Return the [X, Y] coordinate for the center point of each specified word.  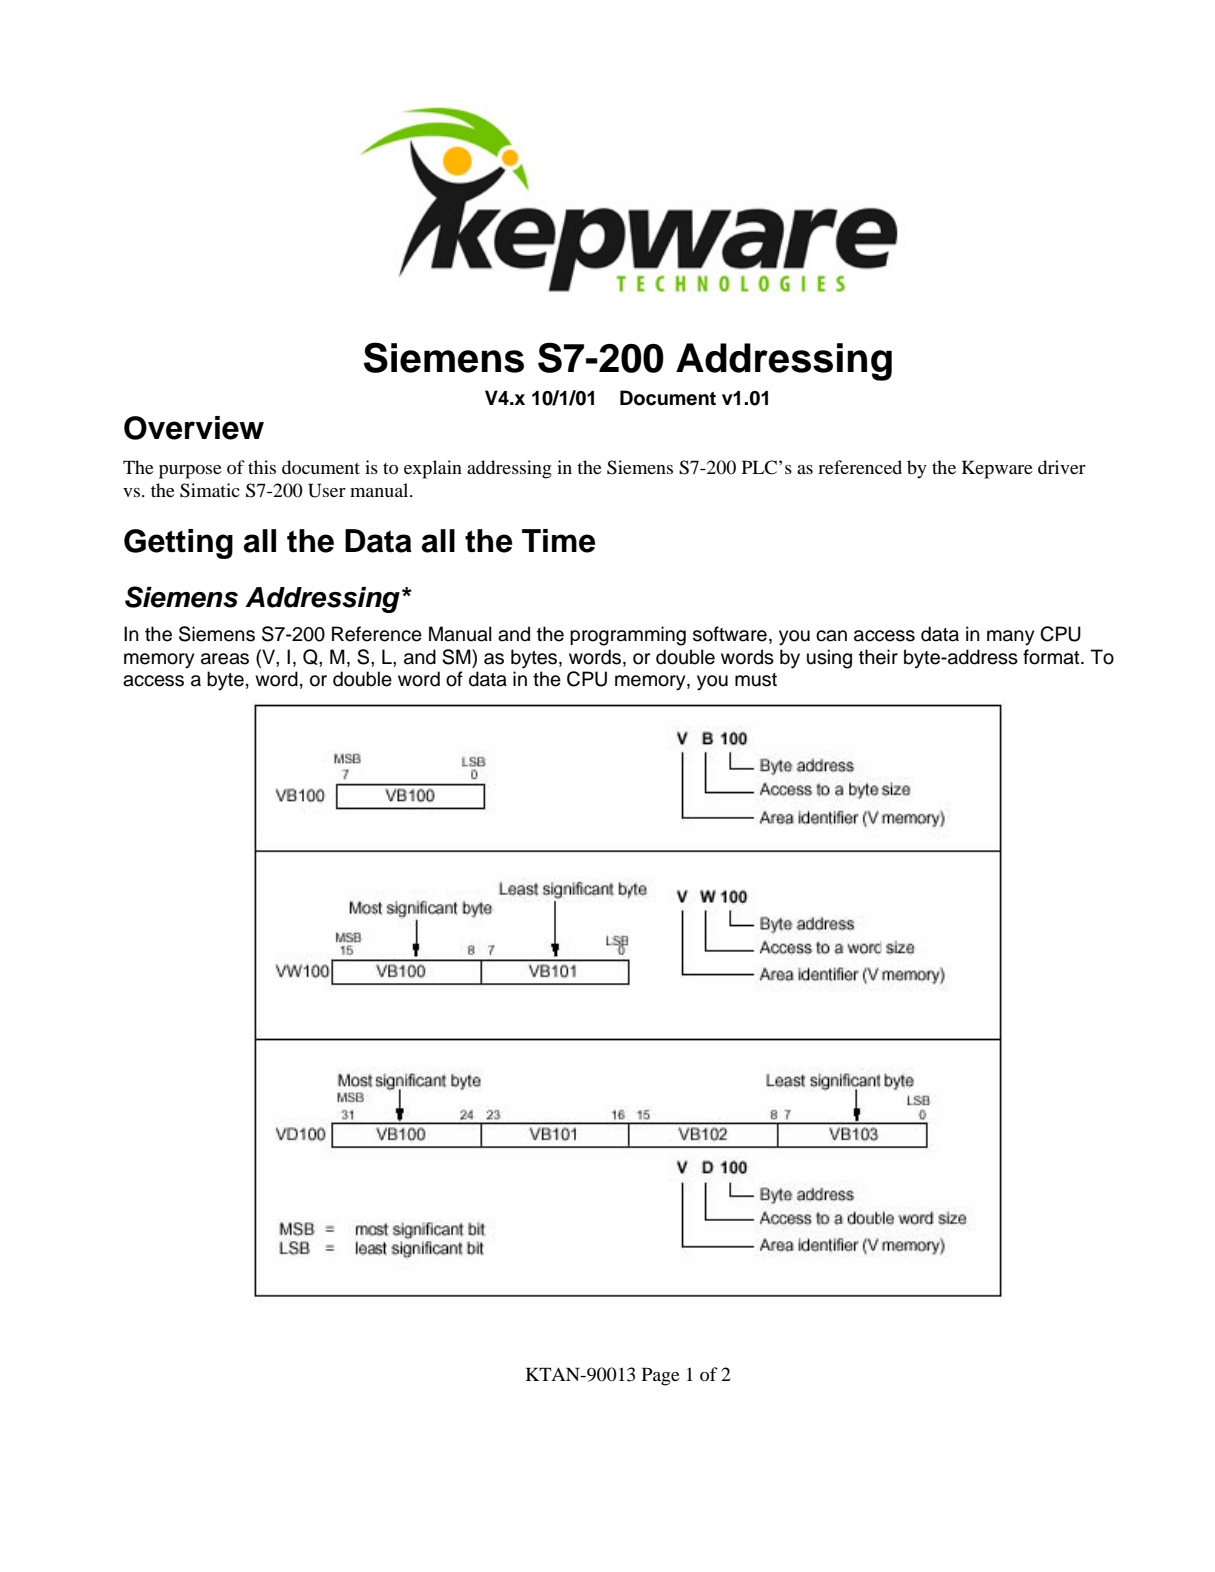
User [327, 490]
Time [559, 541]
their [878, 657]
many [1010, 638]
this [262, 467]
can [831, 636]
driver [1062, 467]
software [730, 634]
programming [628, 636]
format [1052, 657]
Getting [178, 544]
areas [225, 659]
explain [433, 469]
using [829, 659]
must [756, 680]
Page [661, 1376]
